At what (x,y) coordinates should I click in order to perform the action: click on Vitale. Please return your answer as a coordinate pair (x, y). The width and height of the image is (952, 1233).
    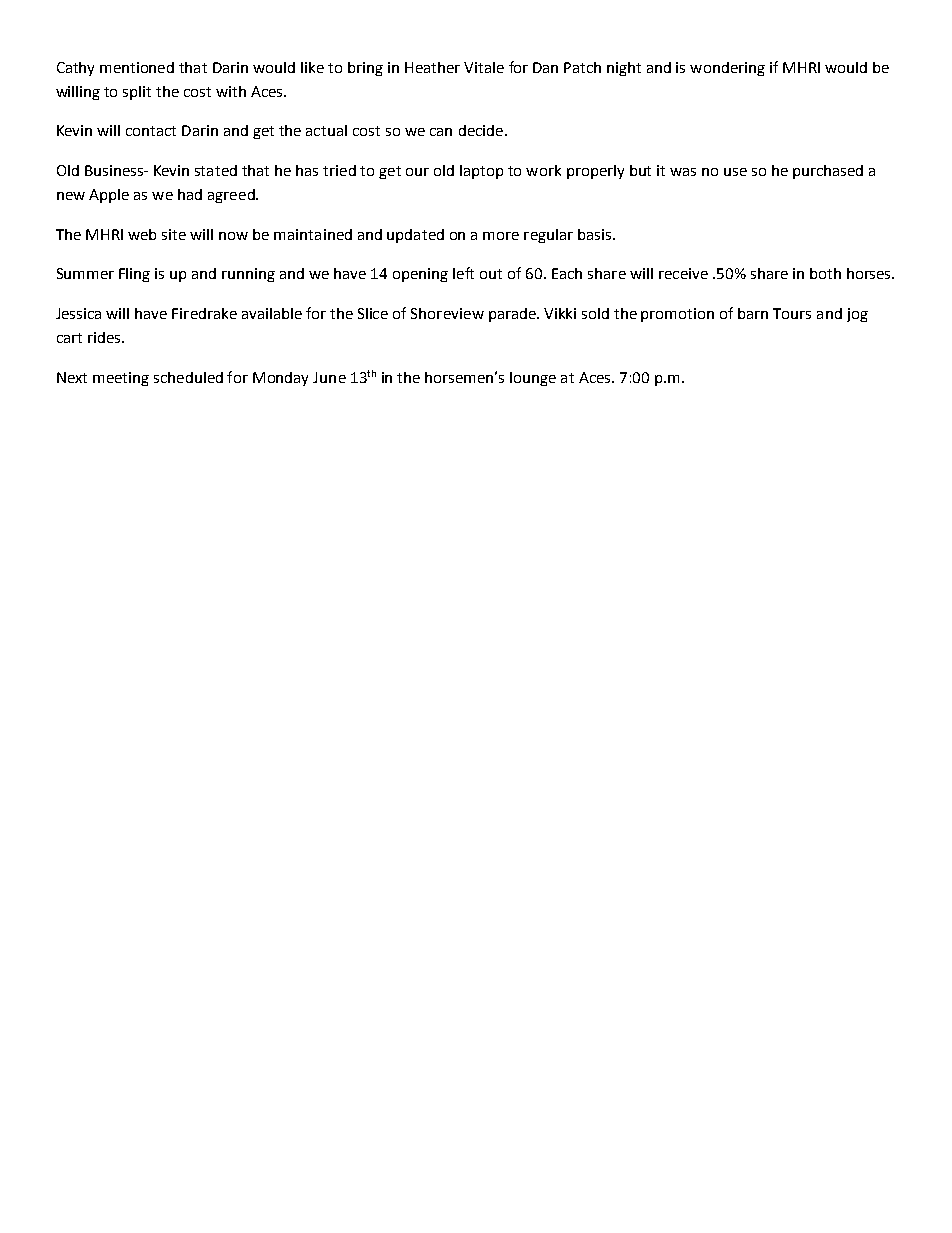
    Looking at the image, I should click on (484, 67).
